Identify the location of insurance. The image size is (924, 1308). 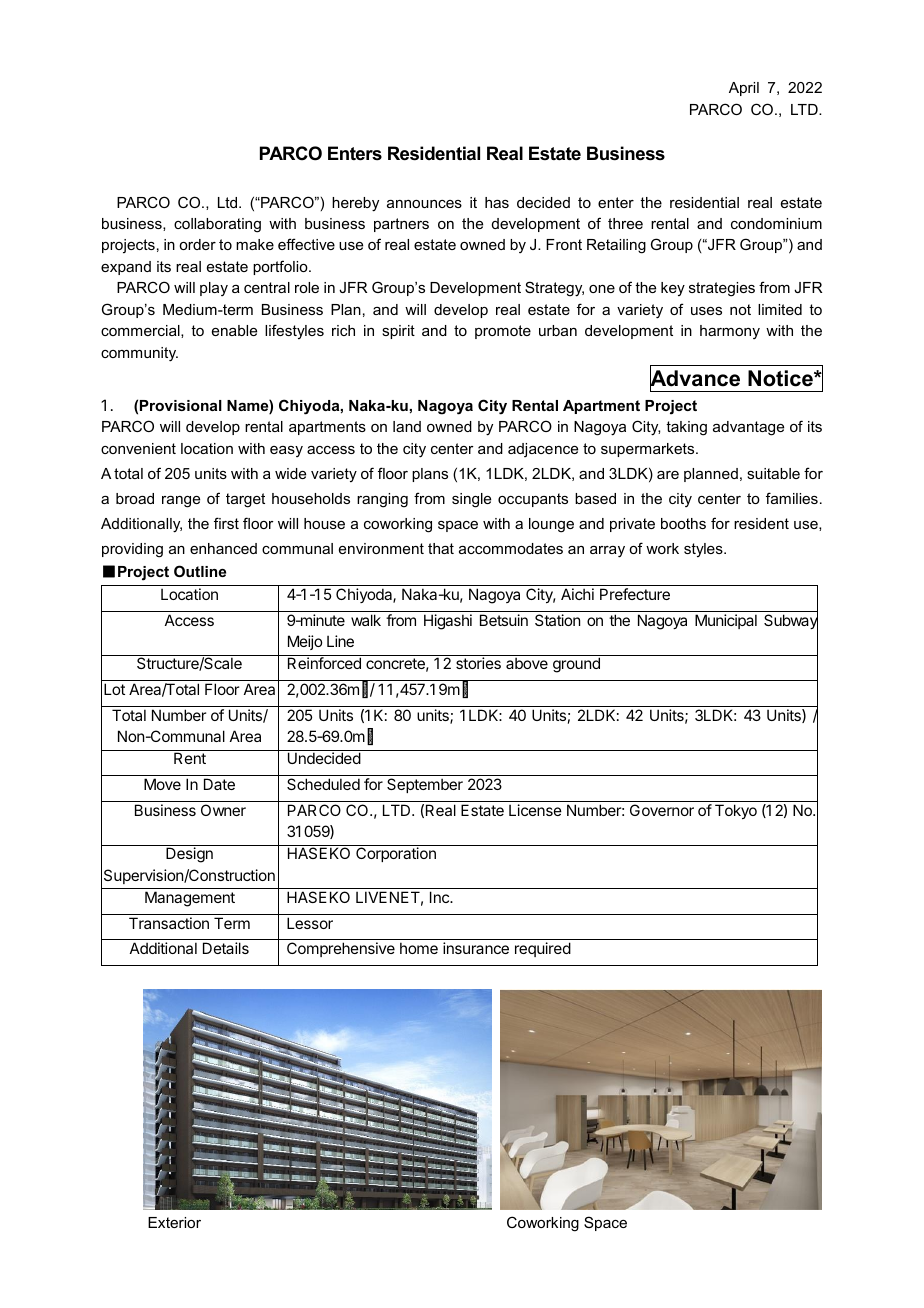
(476, 948).
